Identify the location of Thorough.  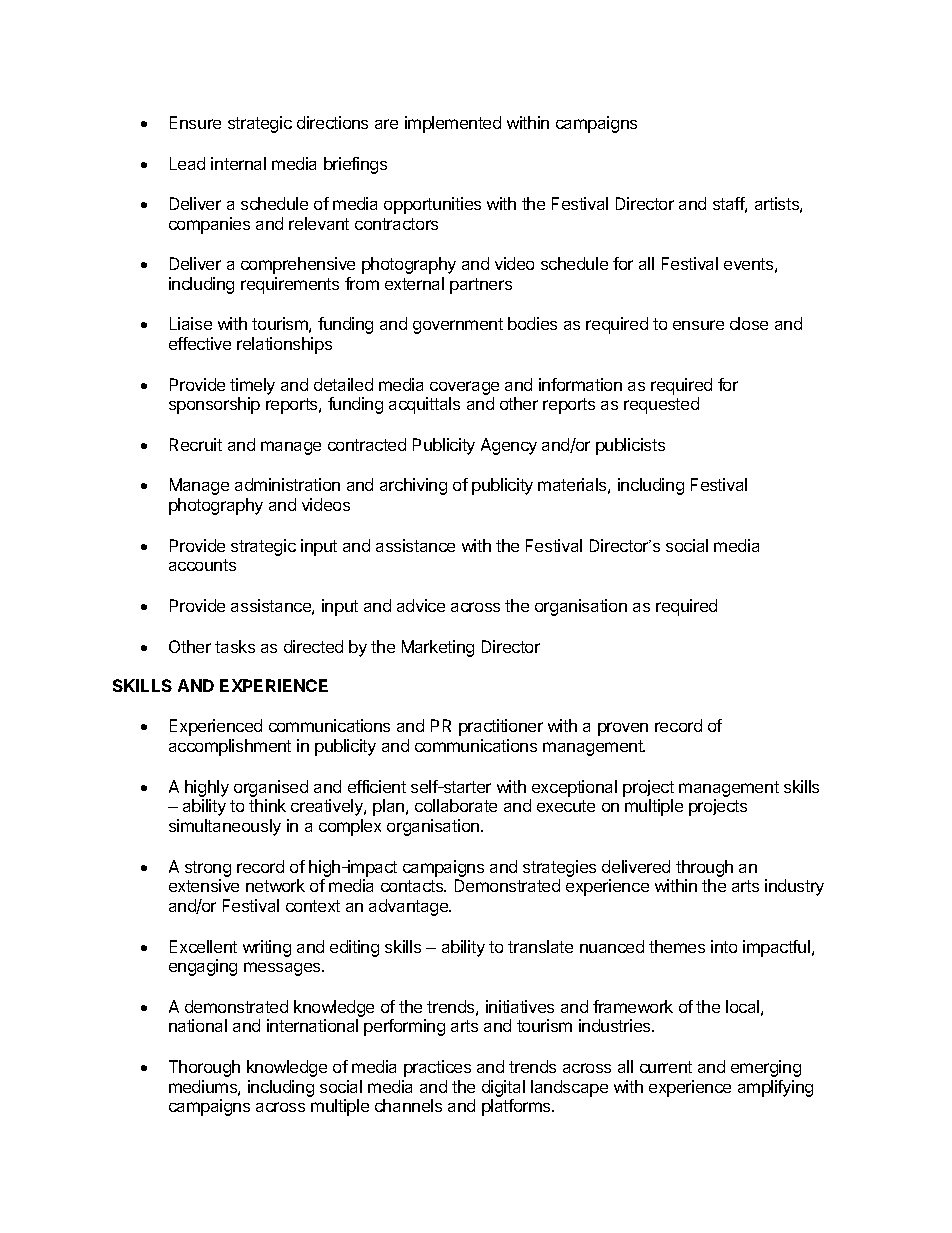
(204, 1068).
